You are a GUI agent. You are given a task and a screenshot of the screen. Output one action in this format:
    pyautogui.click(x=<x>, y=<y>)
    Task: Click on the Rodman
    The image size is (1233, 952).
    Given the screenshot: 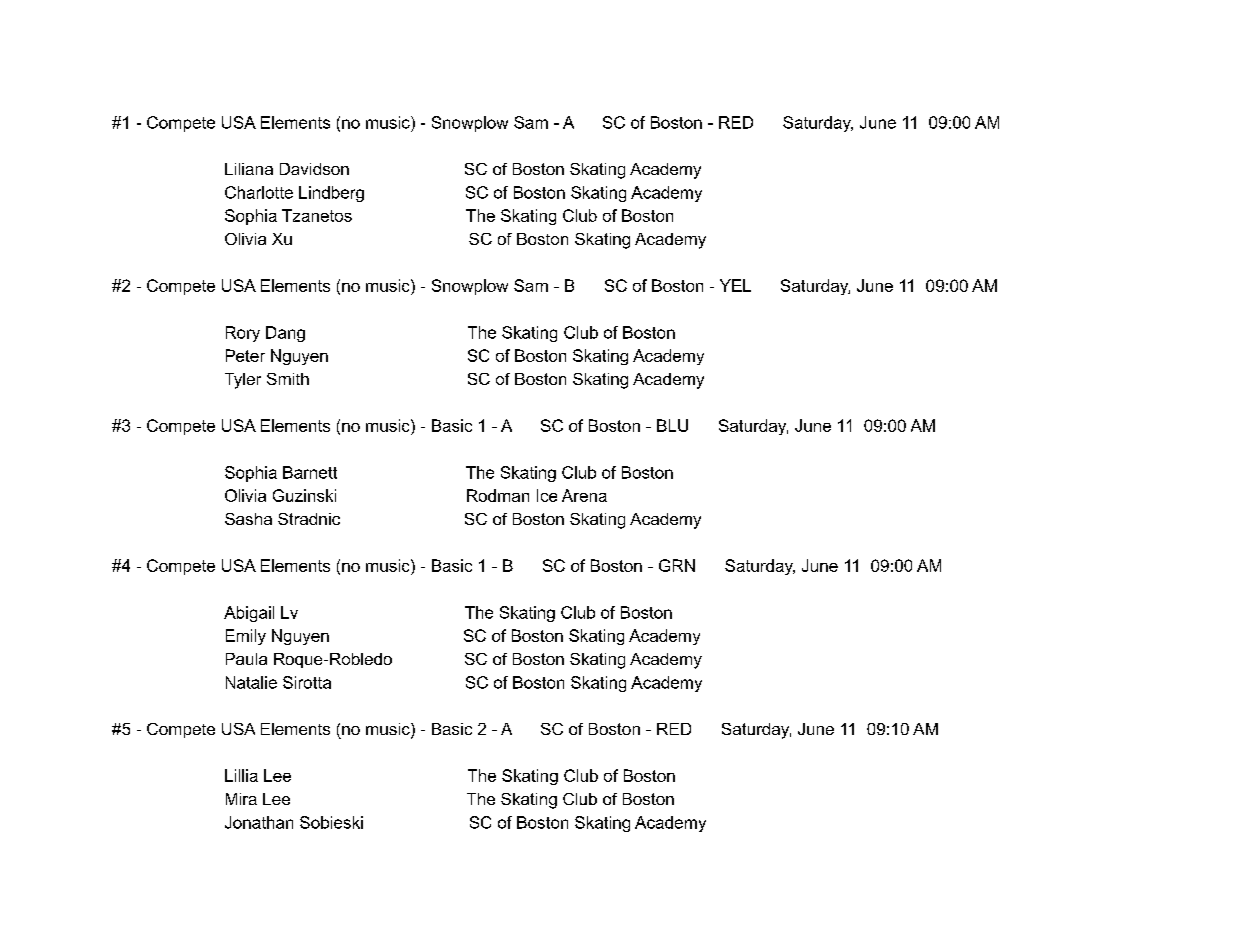 What is the action you would take?
    pyautogui.click(x=498, y=495)
